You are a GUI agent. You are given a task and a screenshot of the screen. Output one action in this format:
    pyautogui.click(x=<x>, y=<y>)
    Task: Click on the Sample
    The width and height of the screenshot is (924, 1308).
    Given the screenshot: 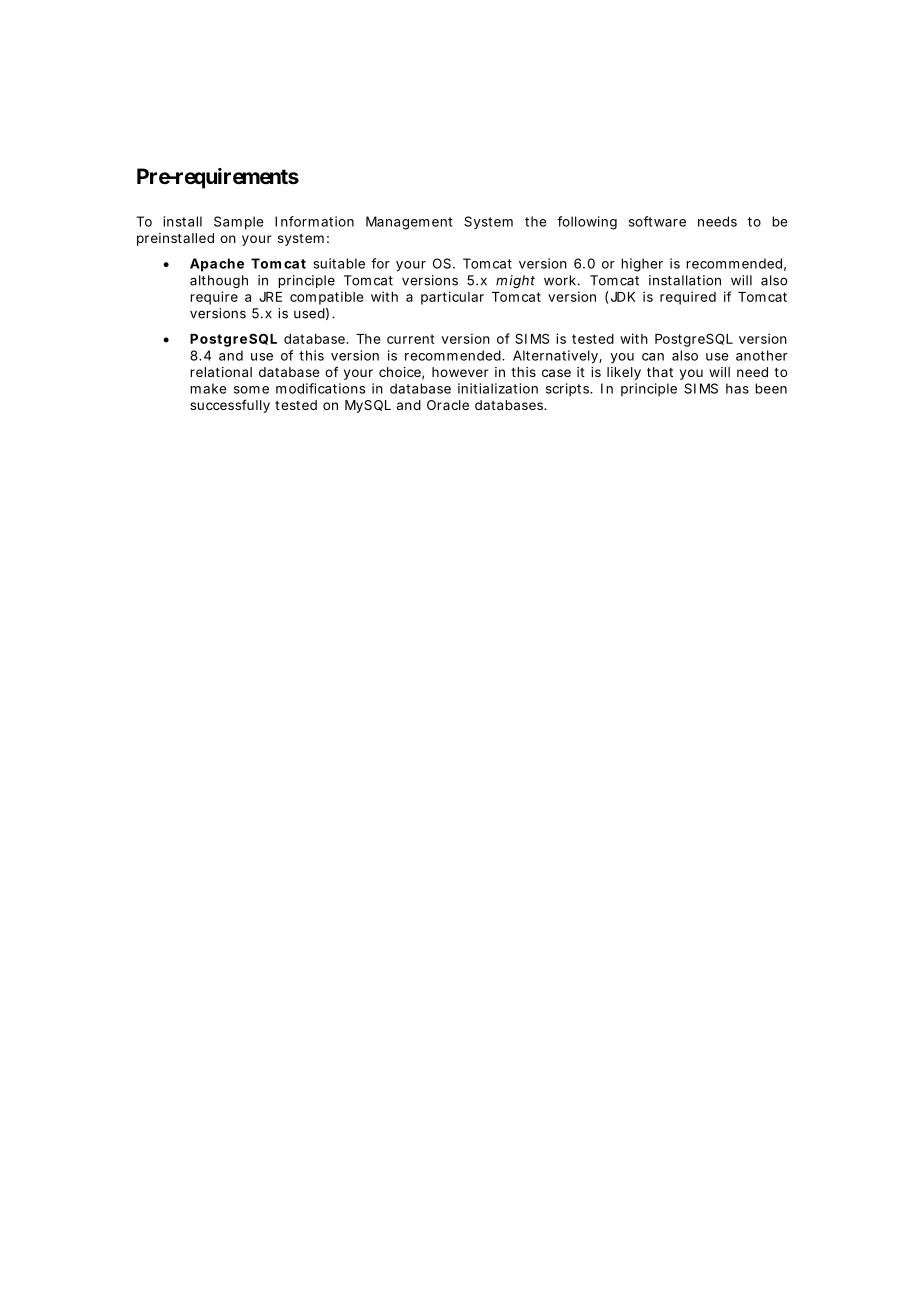 What is the action you would take?
    pyautogui.click(x=239, y=223)
